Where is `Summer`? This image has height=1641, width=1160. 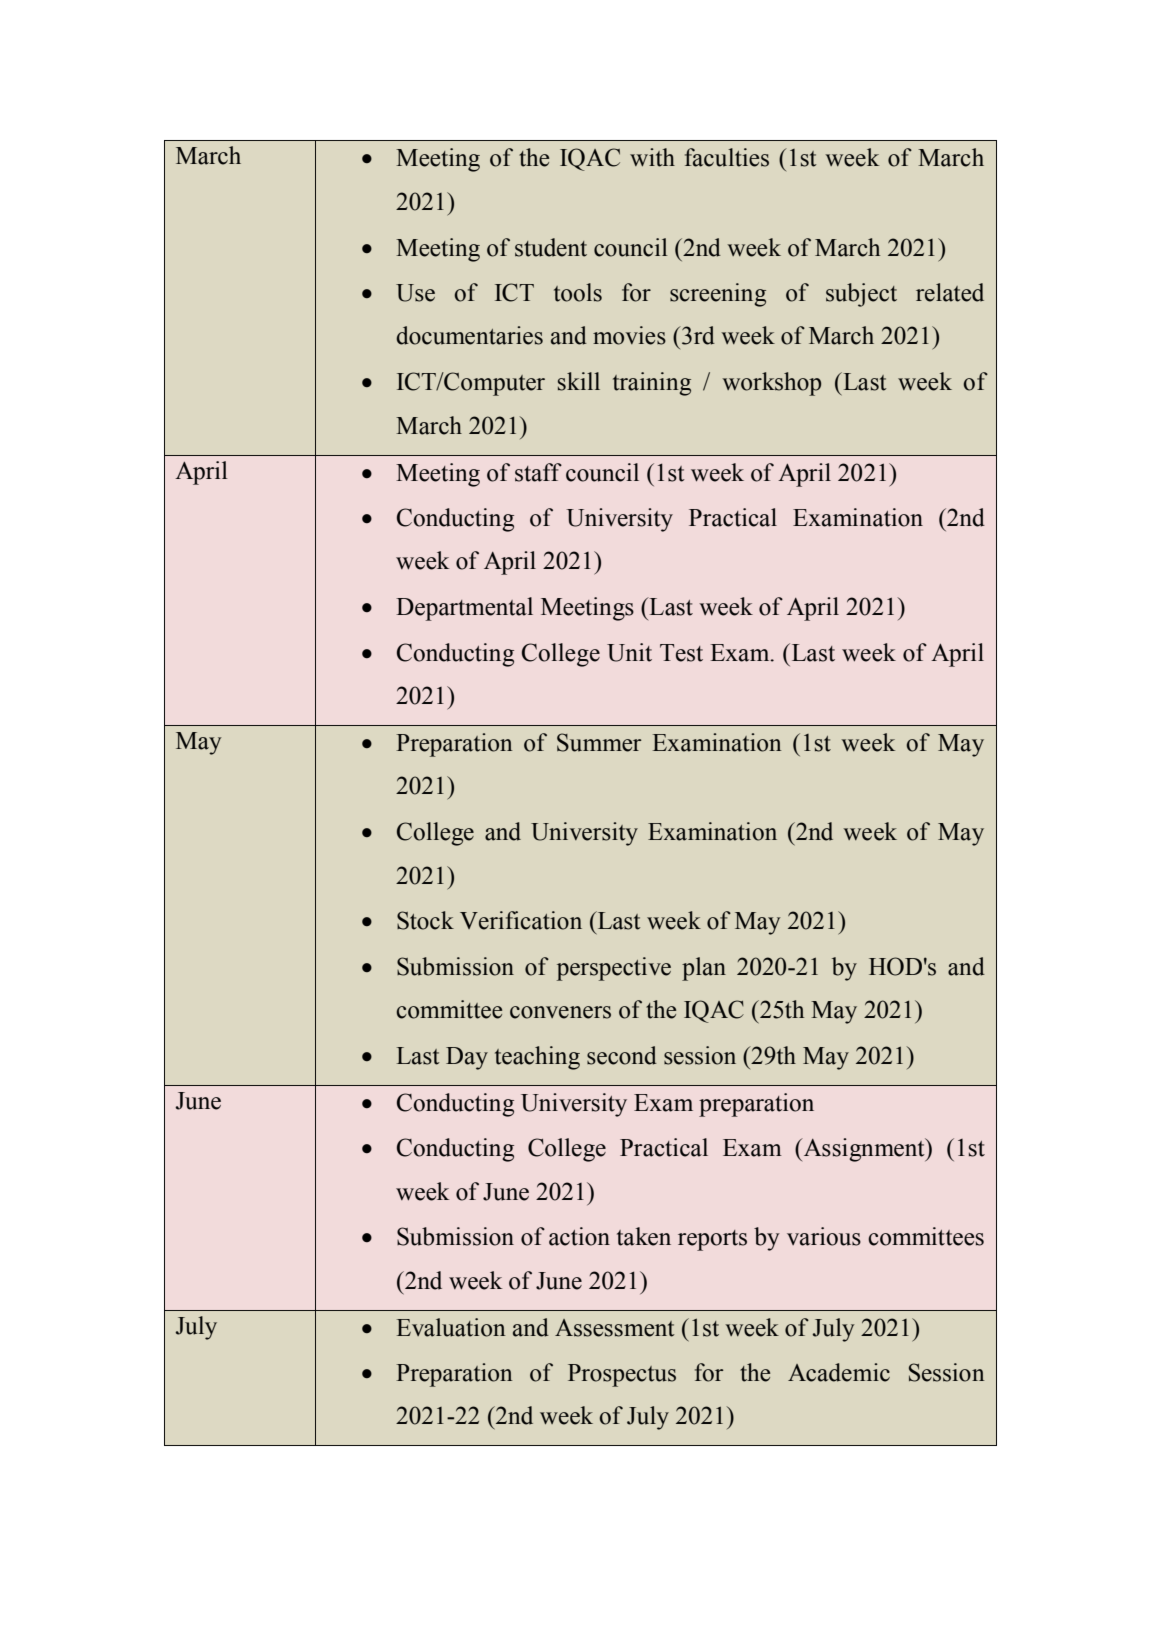
Summer is located at coordinates (599, 742).
